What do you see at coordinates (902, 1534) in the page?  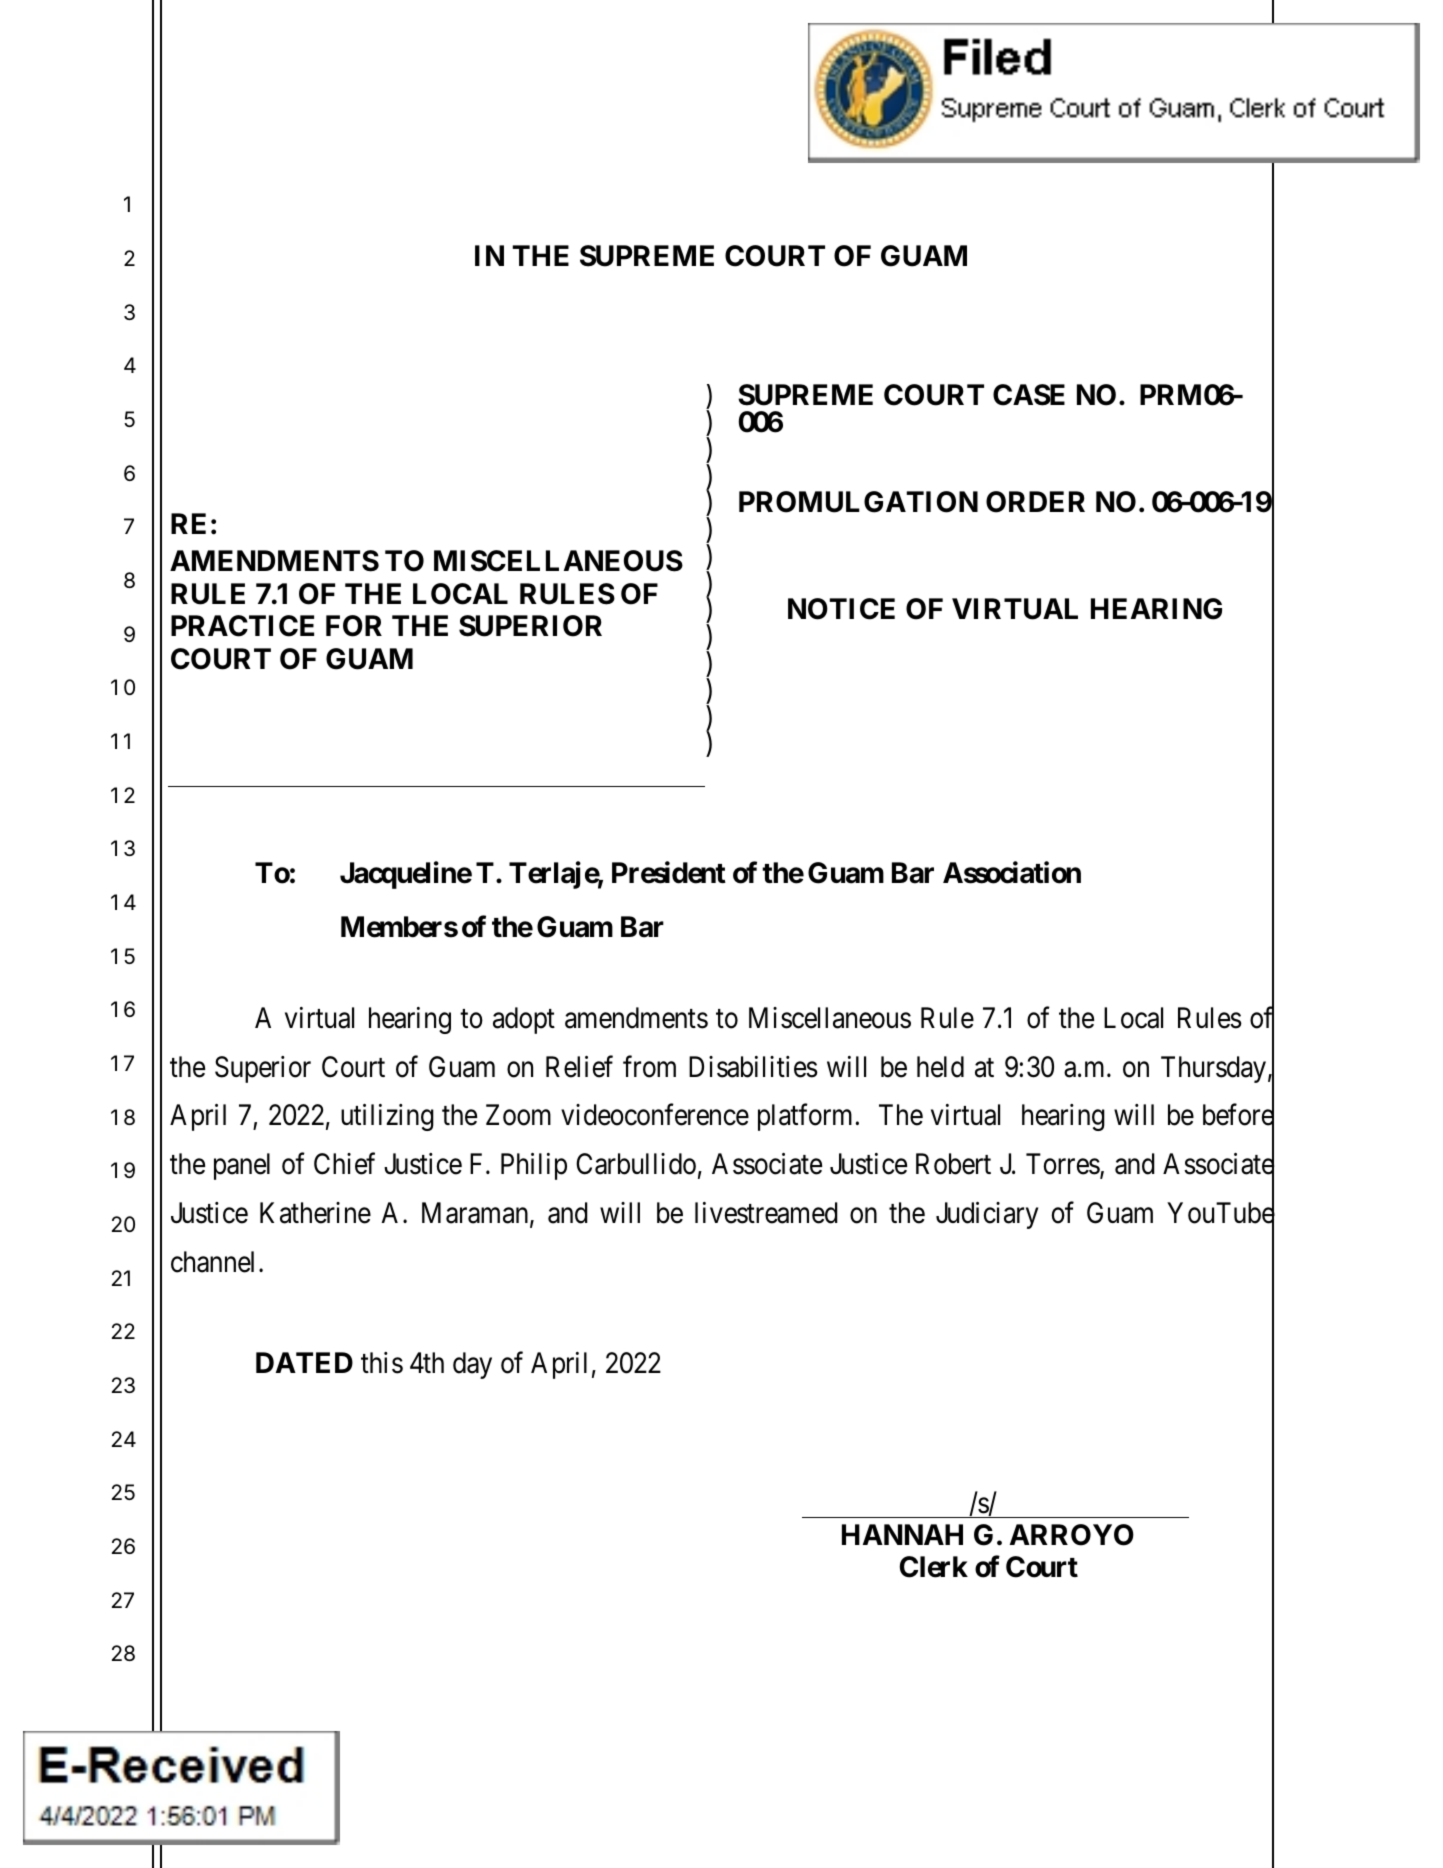 I see `HANNAH` at bounding box center [902, 1534].
